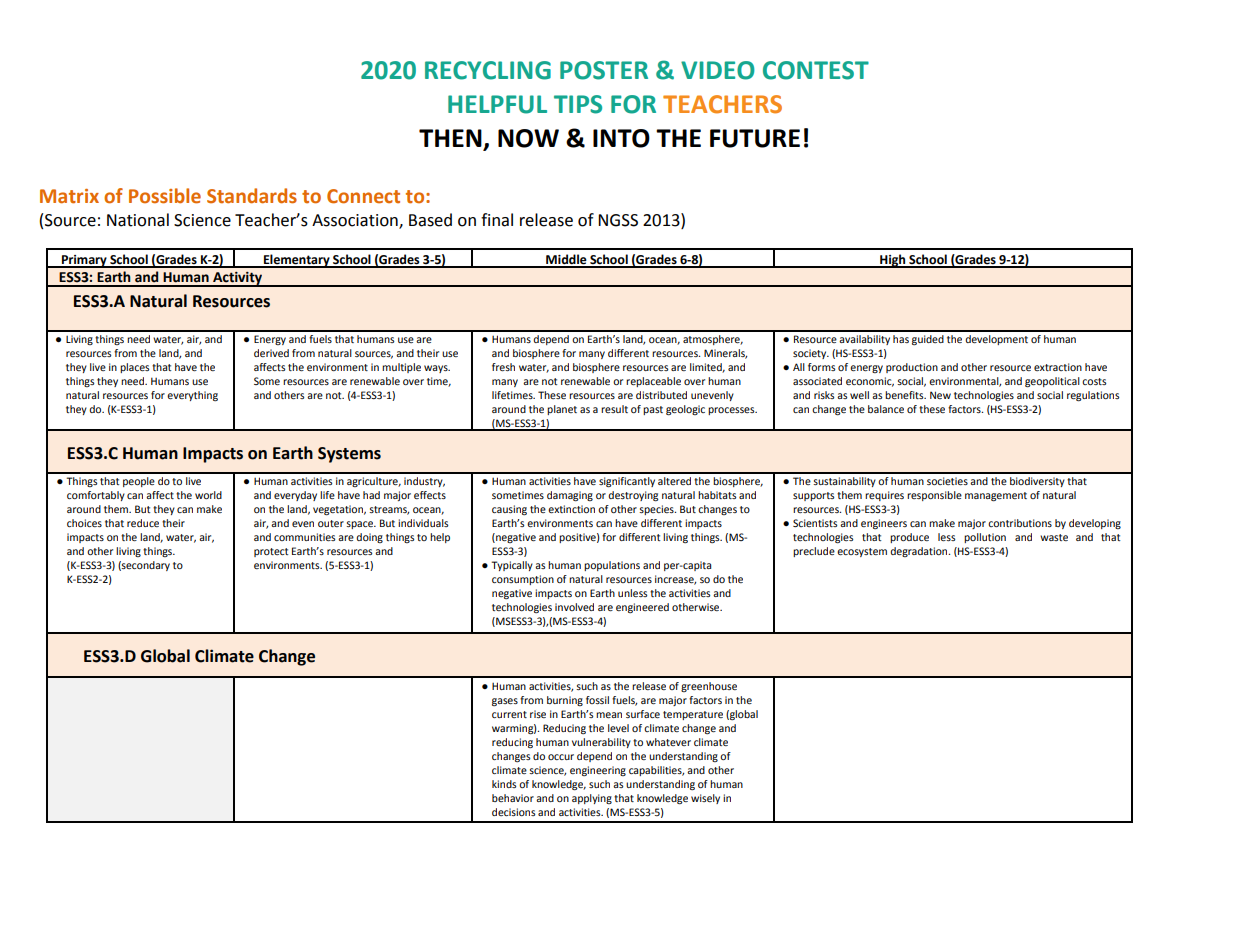  What do you see at coordinates (816, 70) in the screenshot?
I see `CONTEST` at bounding box center [816, 70].
